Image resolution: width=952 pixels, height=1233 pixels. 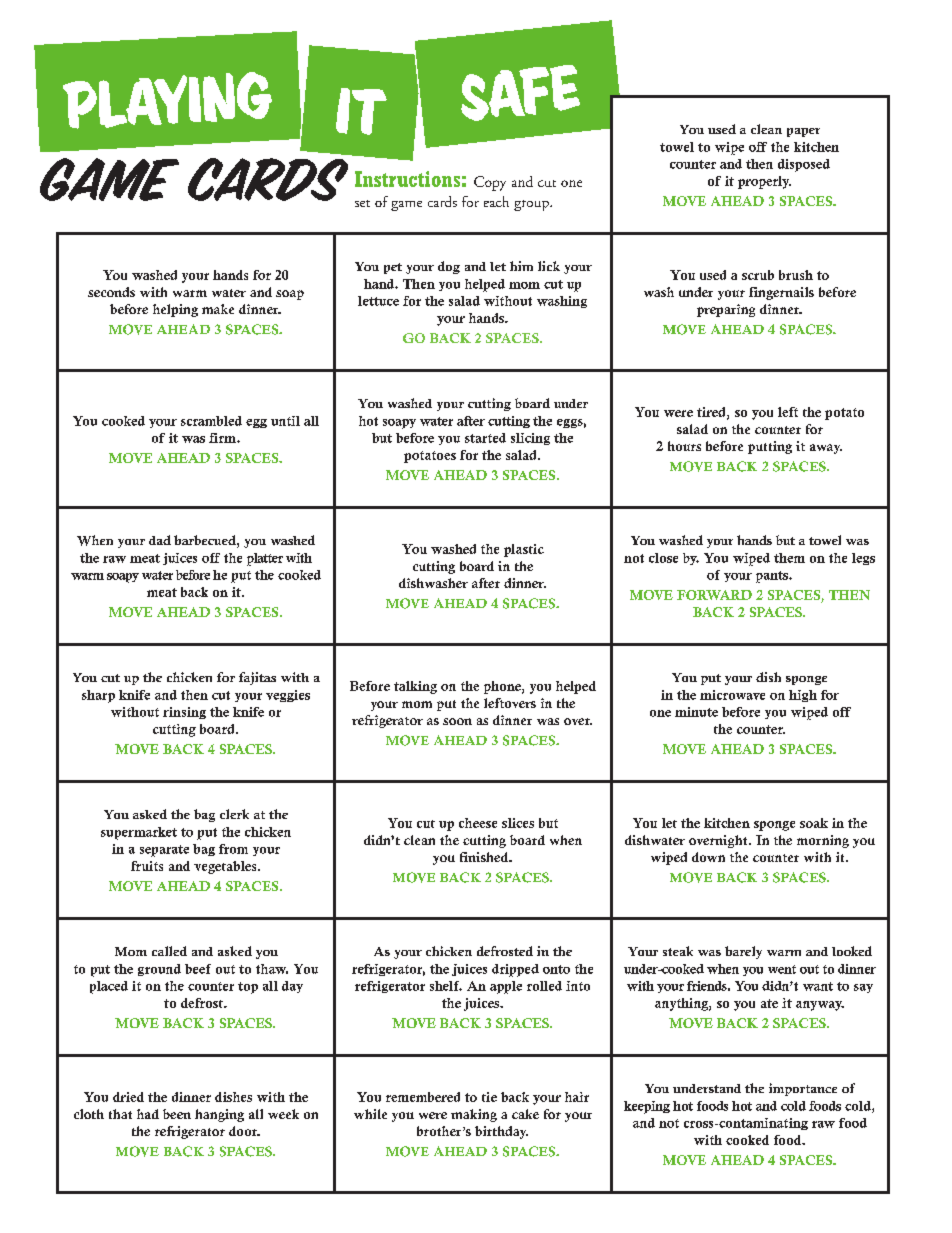 I want to click on putting, so click(x=770, y=447).
